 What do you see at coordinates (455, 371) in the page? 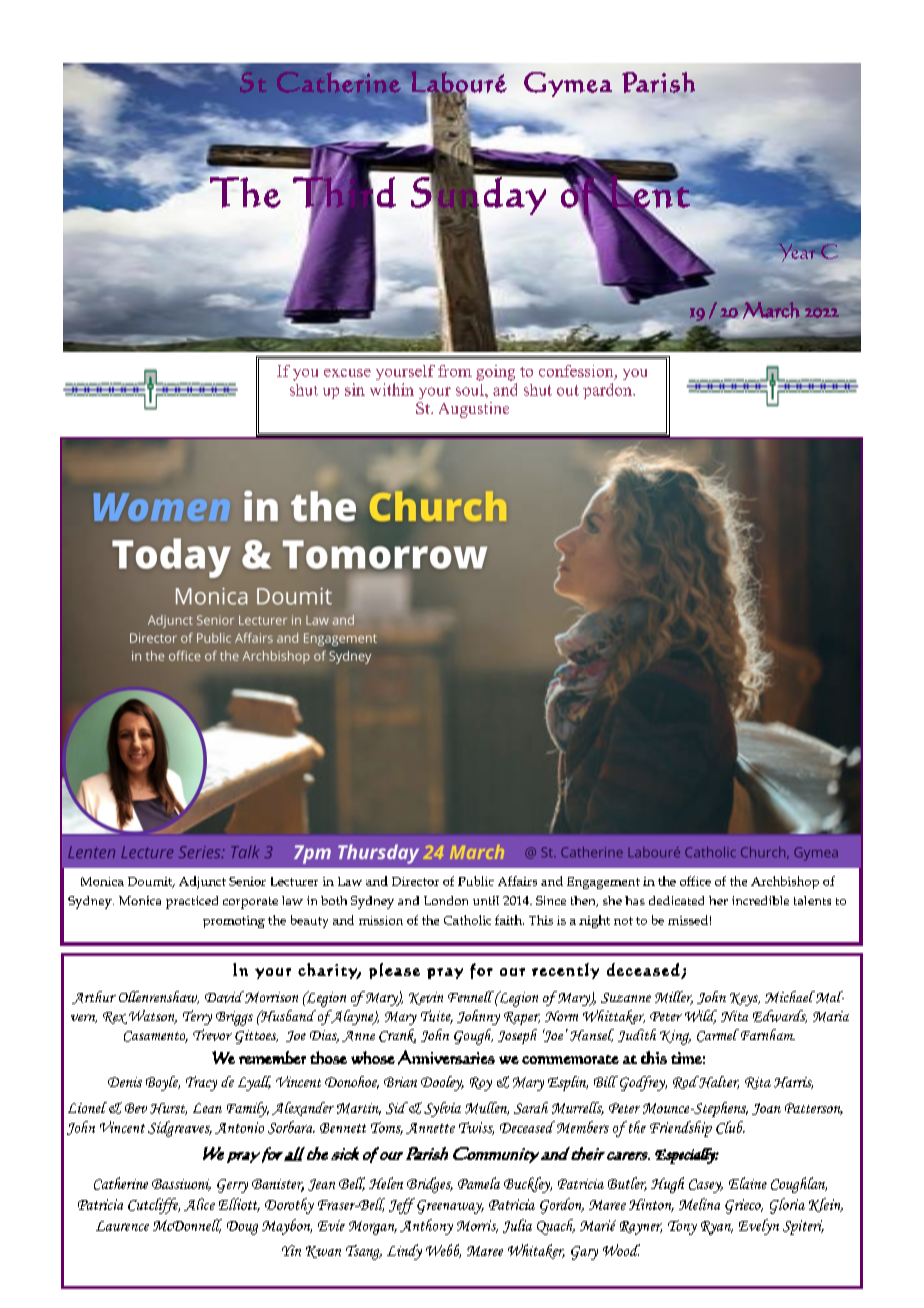
I see `from` at bounding box center [455, 371].
